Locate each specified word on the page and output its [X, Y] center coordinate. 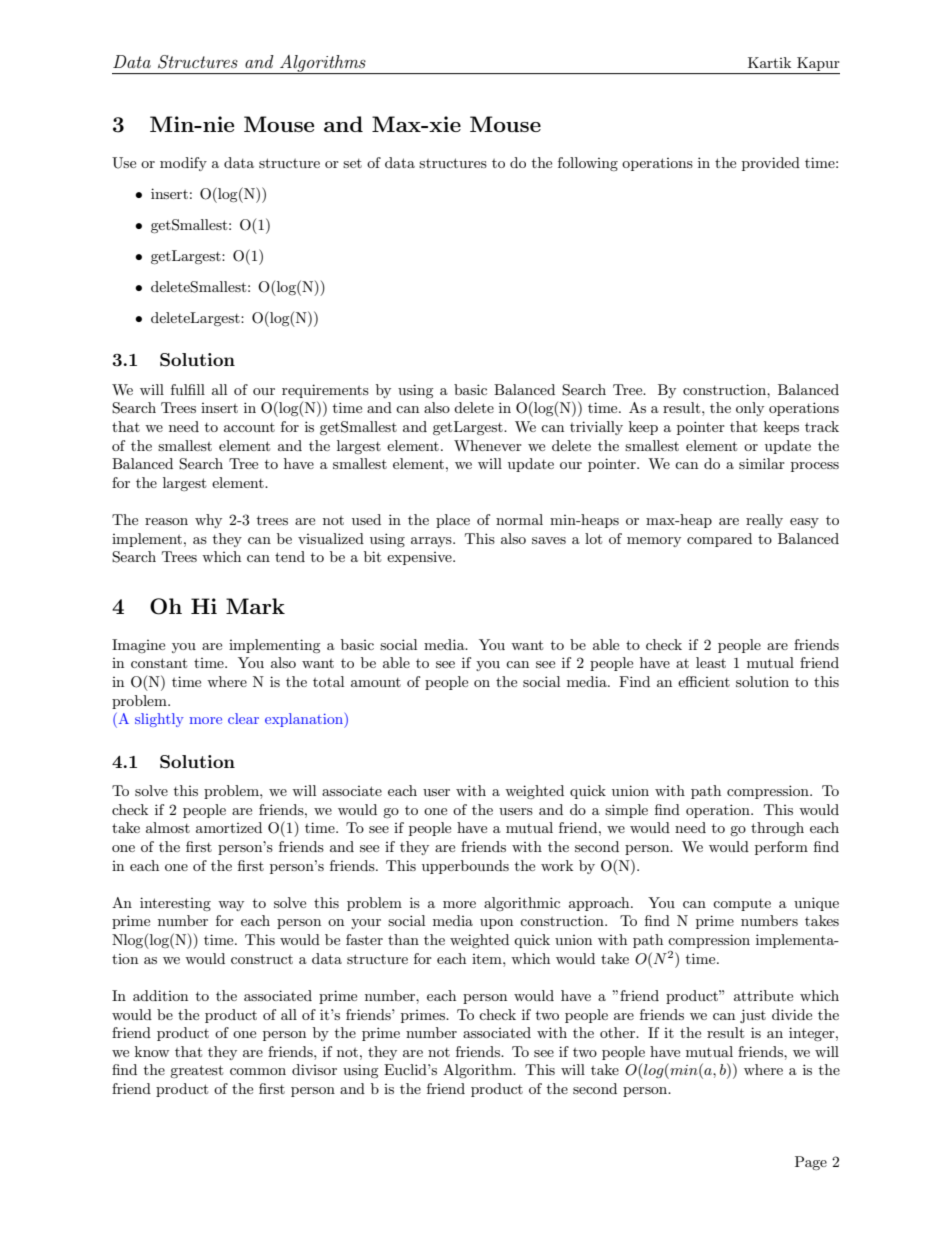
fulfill [188, 389]
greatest [196, 1071]
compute [742, 905]
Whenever [488, 445]
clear [243, 718]
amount [376, 682]
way [231, 906]
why [208, 521]
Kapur [818, 64]
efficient [704, 681]
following [588, 164]
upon [496, 924]
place [453, 521]
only [750, 409]
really [764, 521]
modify [183, 164]
